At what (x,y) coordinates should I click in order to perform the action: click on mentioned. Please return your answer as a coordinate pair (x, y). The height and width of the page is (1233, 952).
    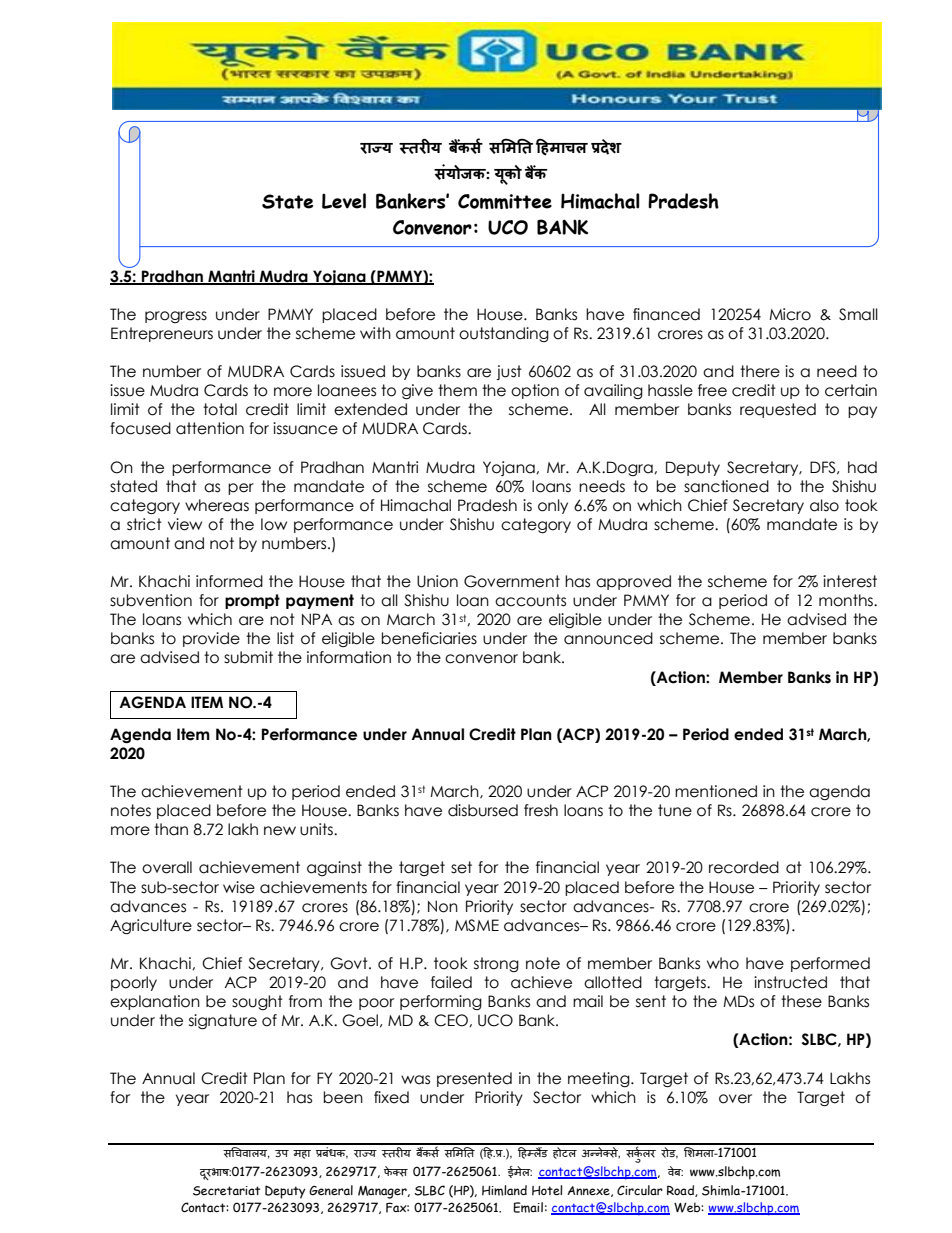
    Looking at the image, I should click on (716, 791).
